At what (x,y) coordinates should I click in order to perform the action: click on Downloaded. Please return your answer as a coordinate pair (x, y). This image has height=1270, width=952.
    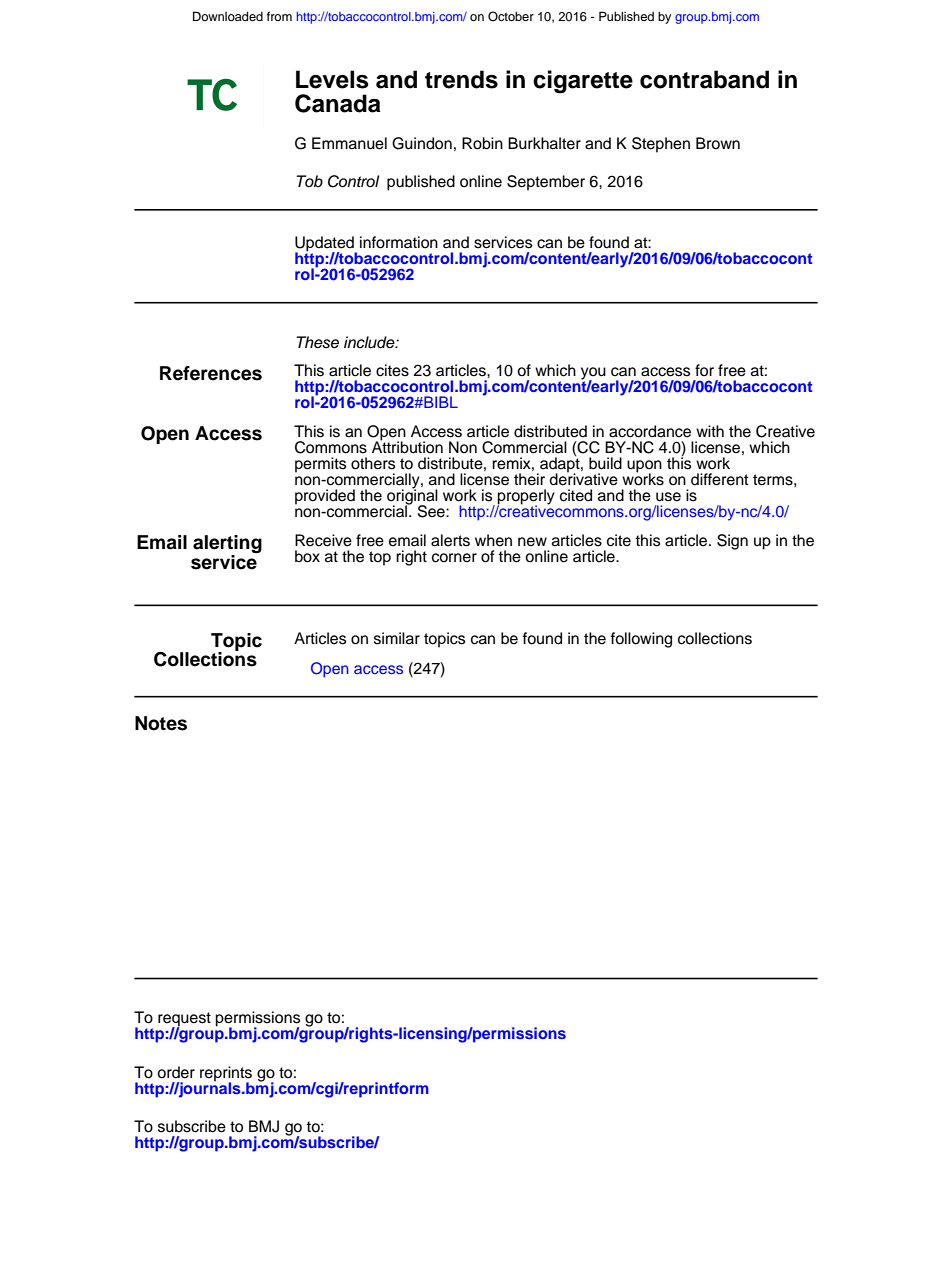
    Looking at the image, I should click on (228, 16).
